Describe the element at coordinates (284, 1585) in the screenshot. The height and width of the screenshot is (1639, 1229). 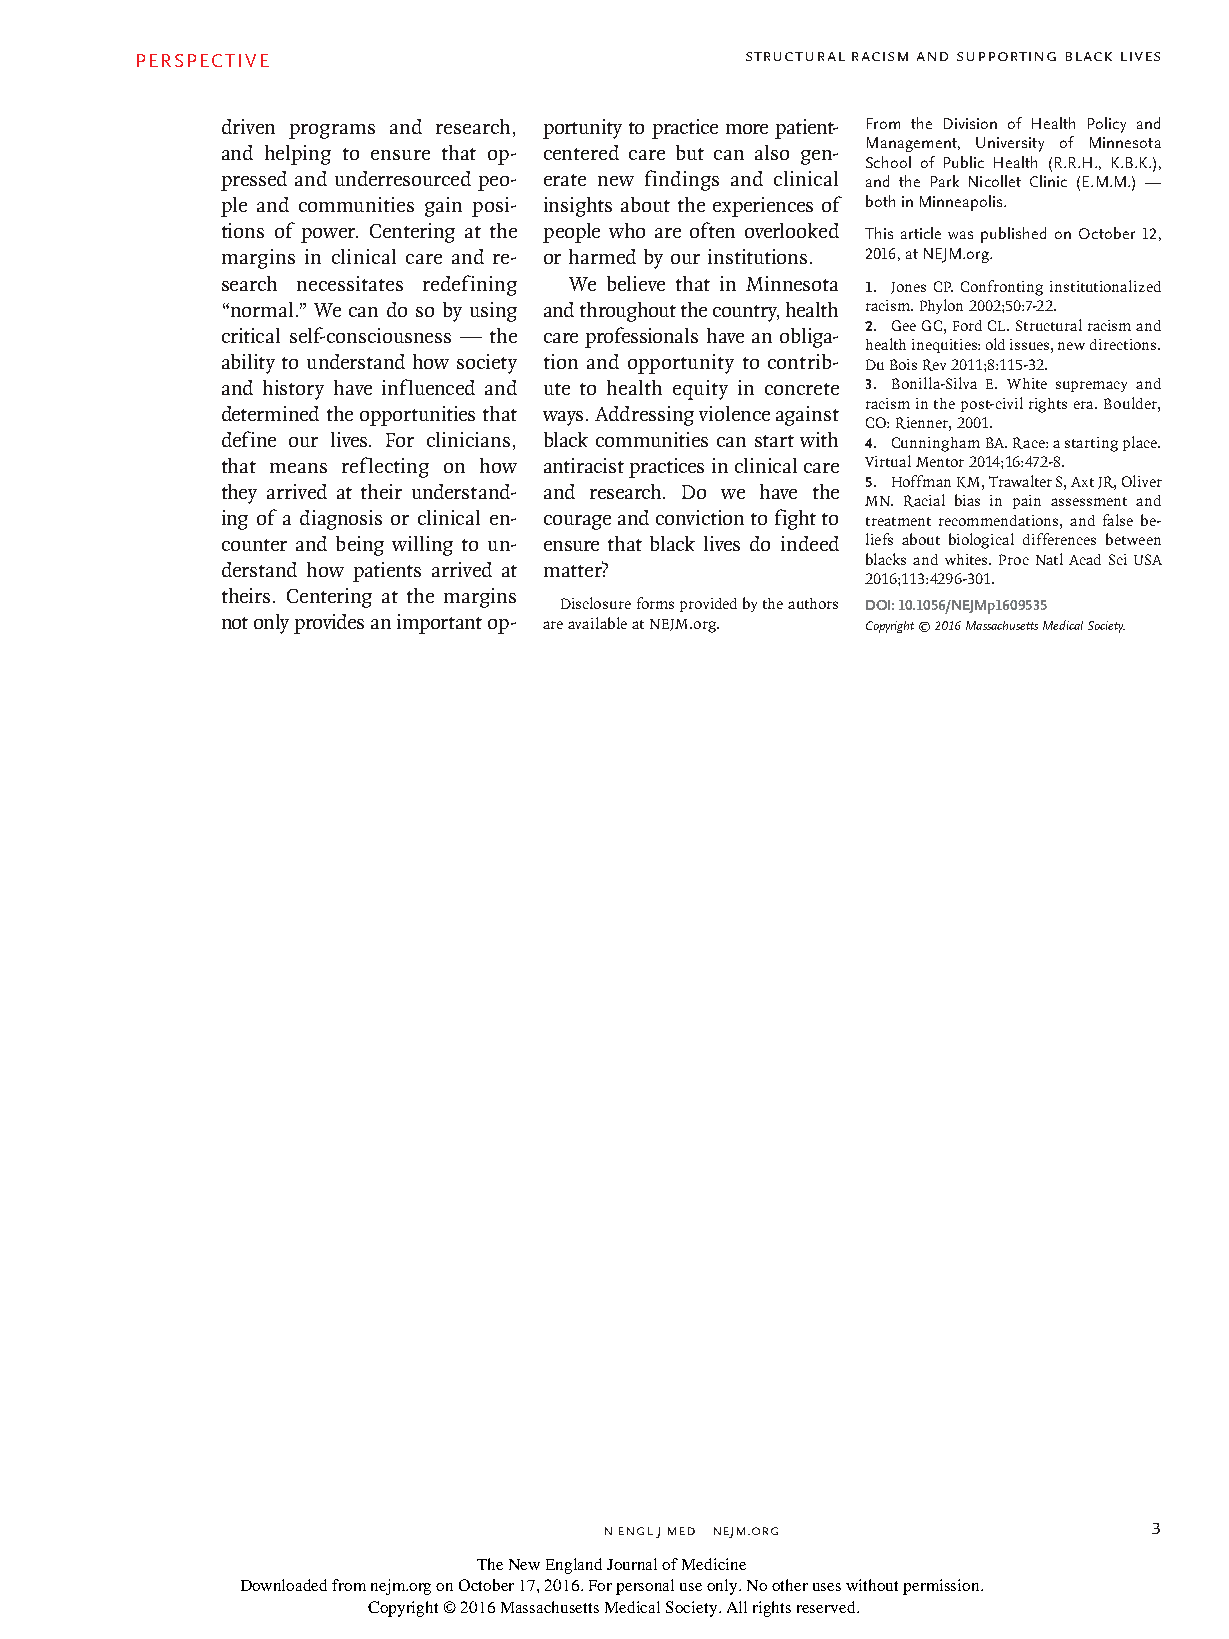
I see `Downloaded` at that location.
